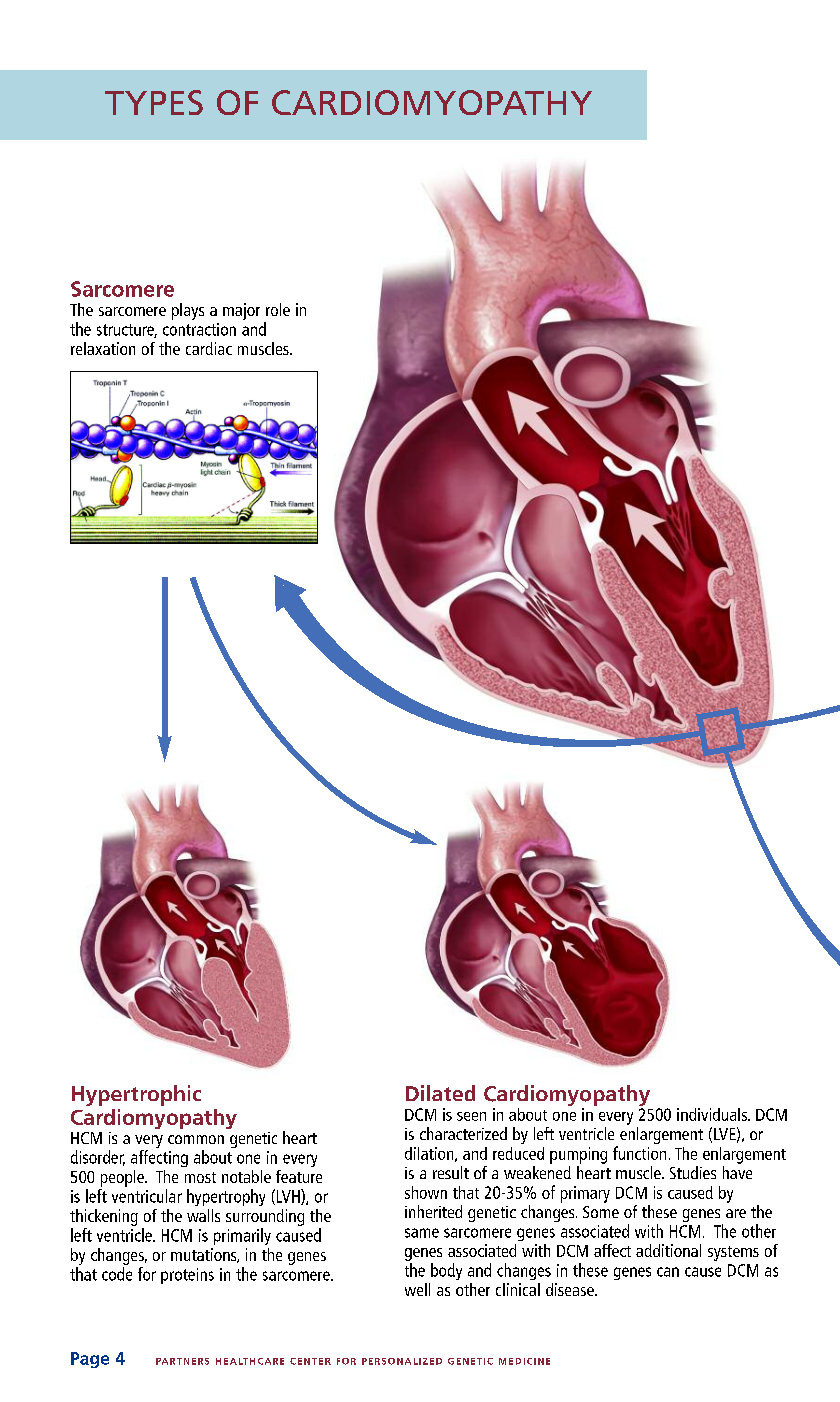 Image resolution: width=840 pixels, height=1402 pixels. What do you see at coordinates (713, 1114) in the screenshot?
I see `individuals` at bounding box center [713, 1114].
